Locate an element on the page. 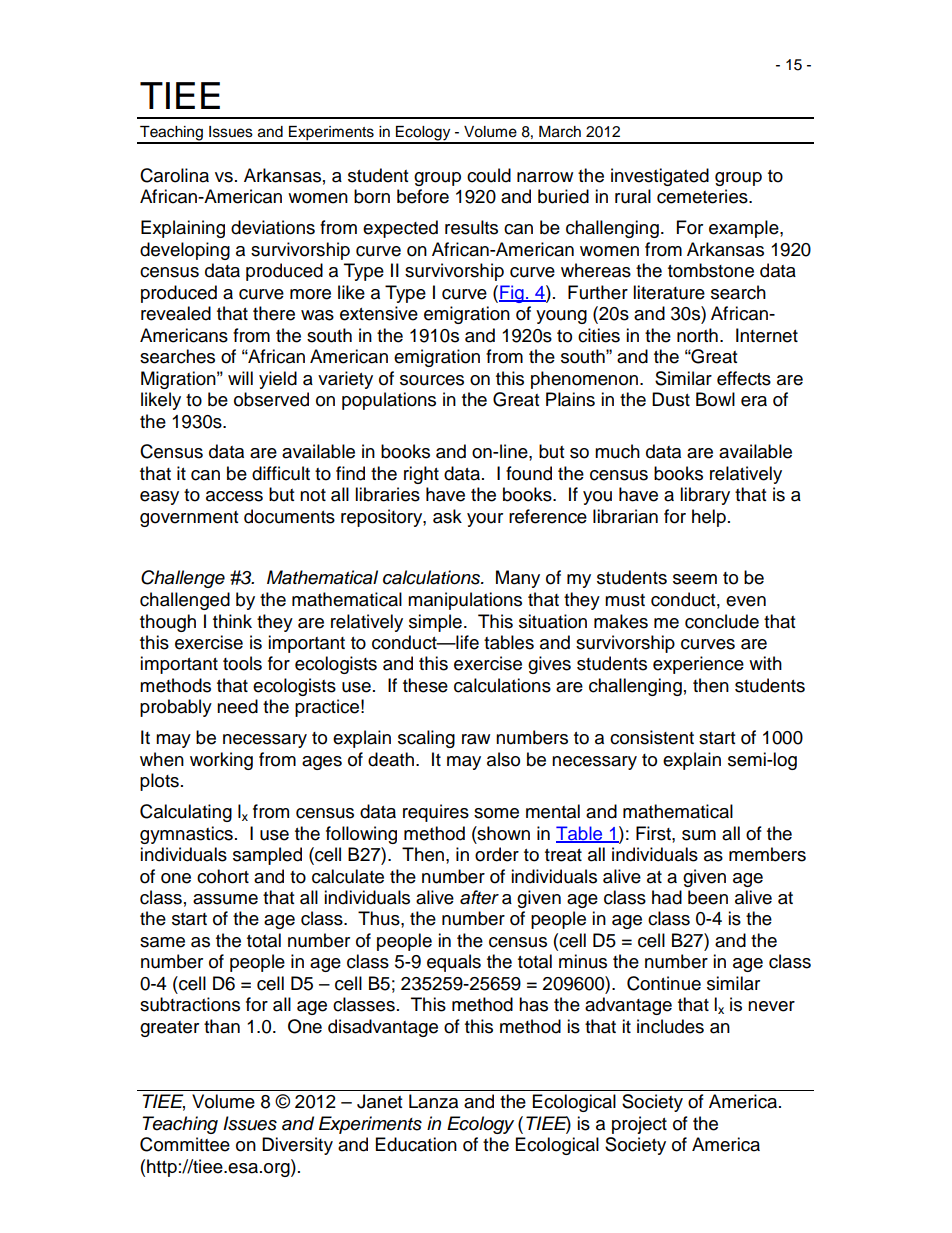 The image size is (952, 1233). Lanza is located at coordinates (433, 1101).
